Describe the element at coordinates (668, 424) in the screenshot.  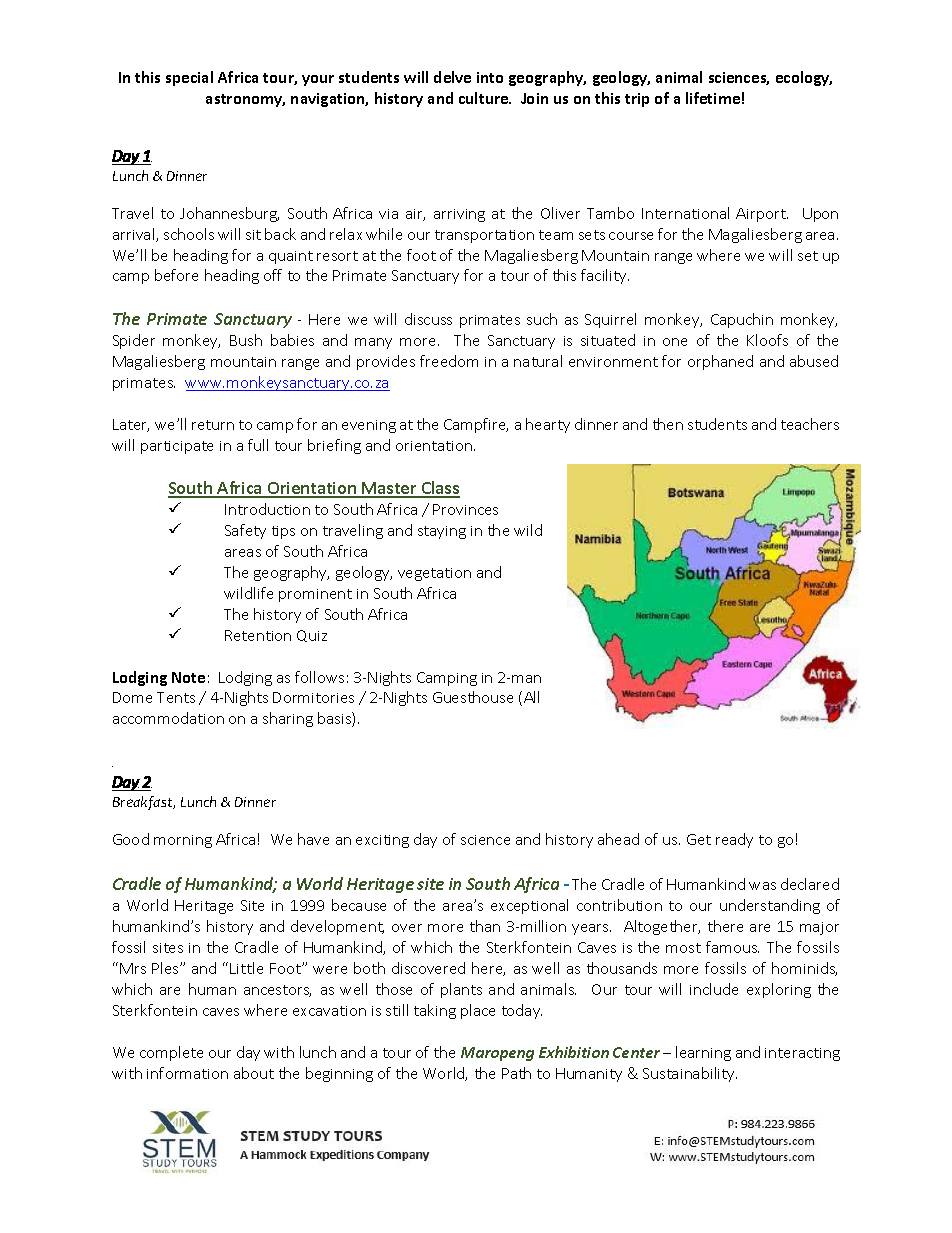
I see `then` at that location.
